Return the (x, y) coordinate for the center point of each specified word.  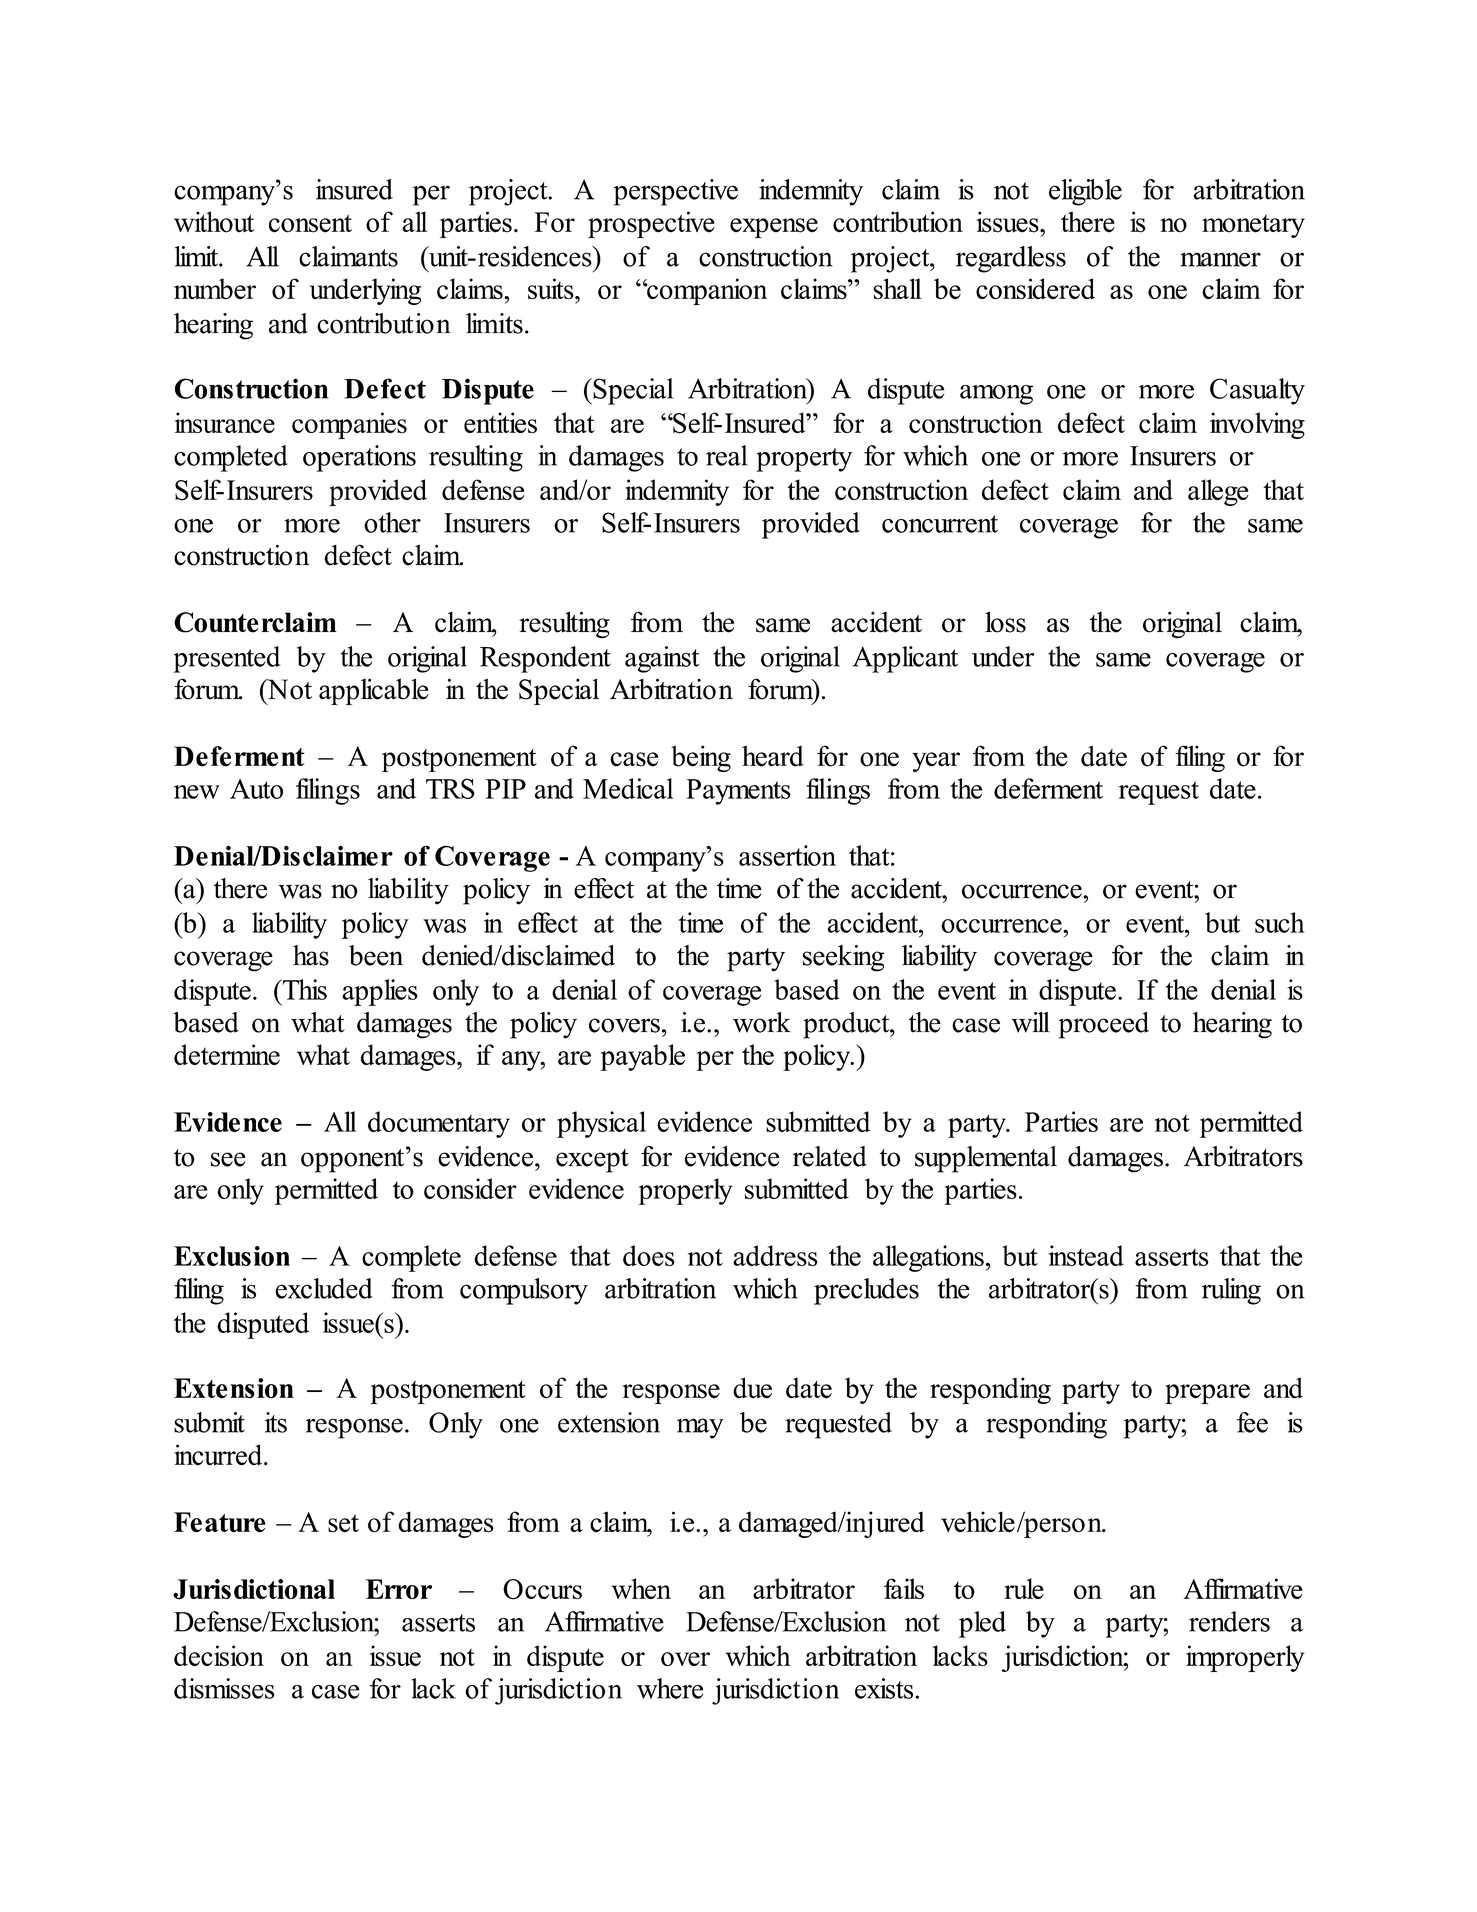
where (670, 1688)
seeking (844, 958)
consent (310, 223)
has (311, 955)
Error (399, 1589)
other (392, 522)
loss (1005, 622)
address (775, 1255)
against (662, 659)
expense (774, 228)
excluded (324, 1288)
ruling (1231, 1291)
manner (1220, 259)
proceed (1104, 1025)
